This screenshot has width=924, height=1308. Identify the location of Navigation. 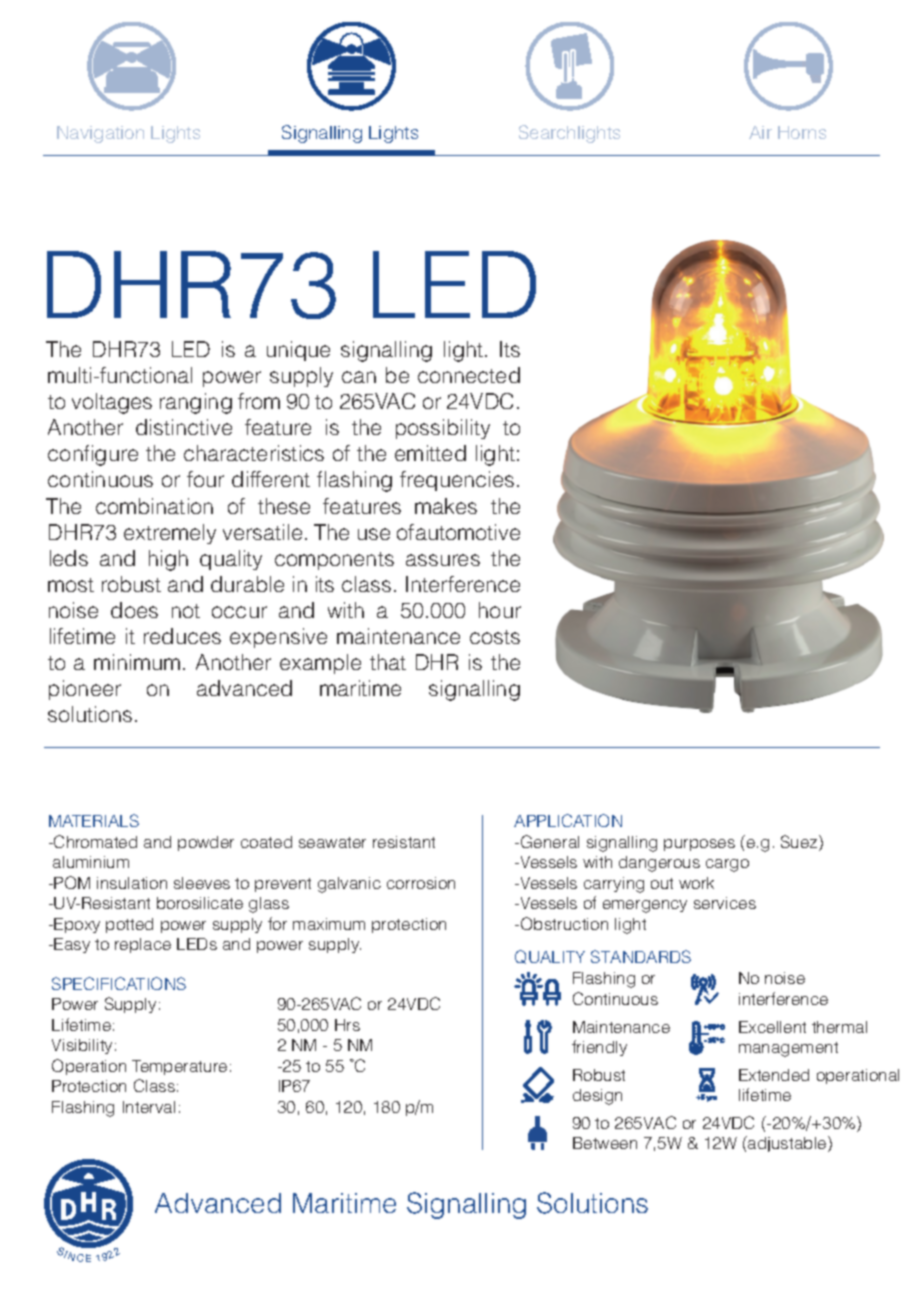
(100, 134).
